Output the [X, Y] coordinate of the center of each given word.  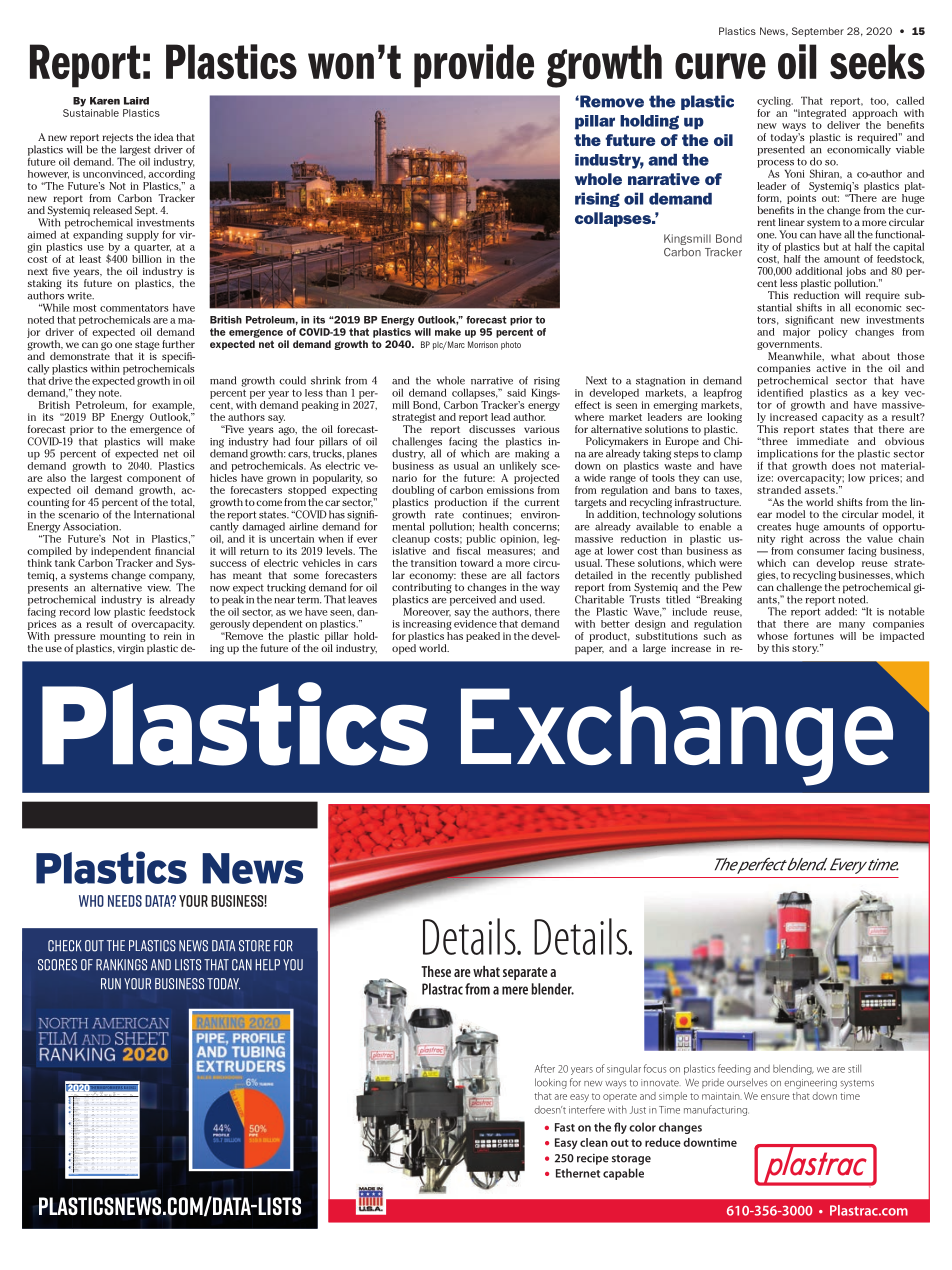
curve [720, 66]
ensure [775, 1097]
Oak [73, 1142]
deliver [843, 125]
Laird [136, 101]
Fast [565, 1127]
